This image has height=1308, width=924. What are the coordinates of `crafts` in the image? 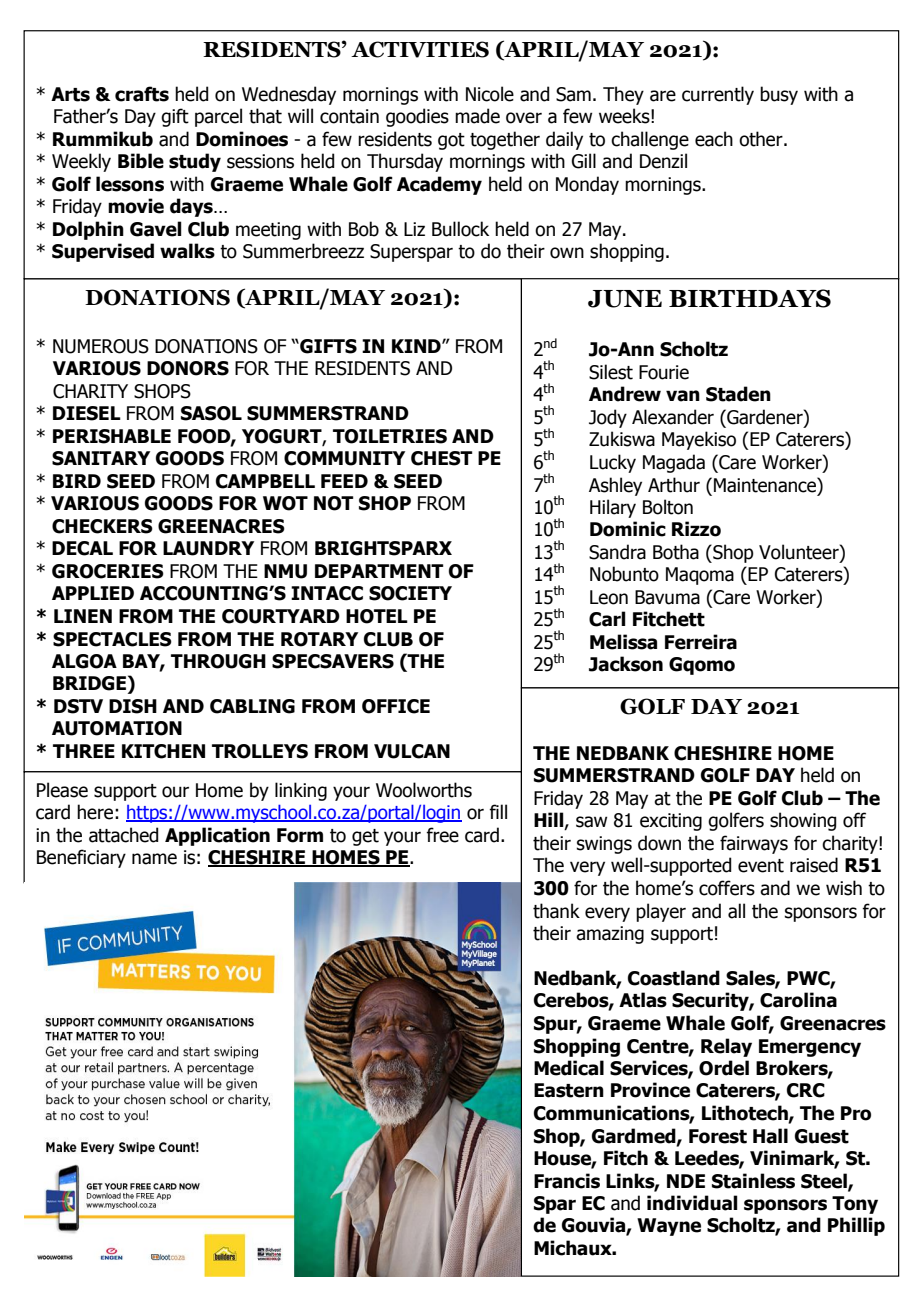 It's located at (142, 94).
